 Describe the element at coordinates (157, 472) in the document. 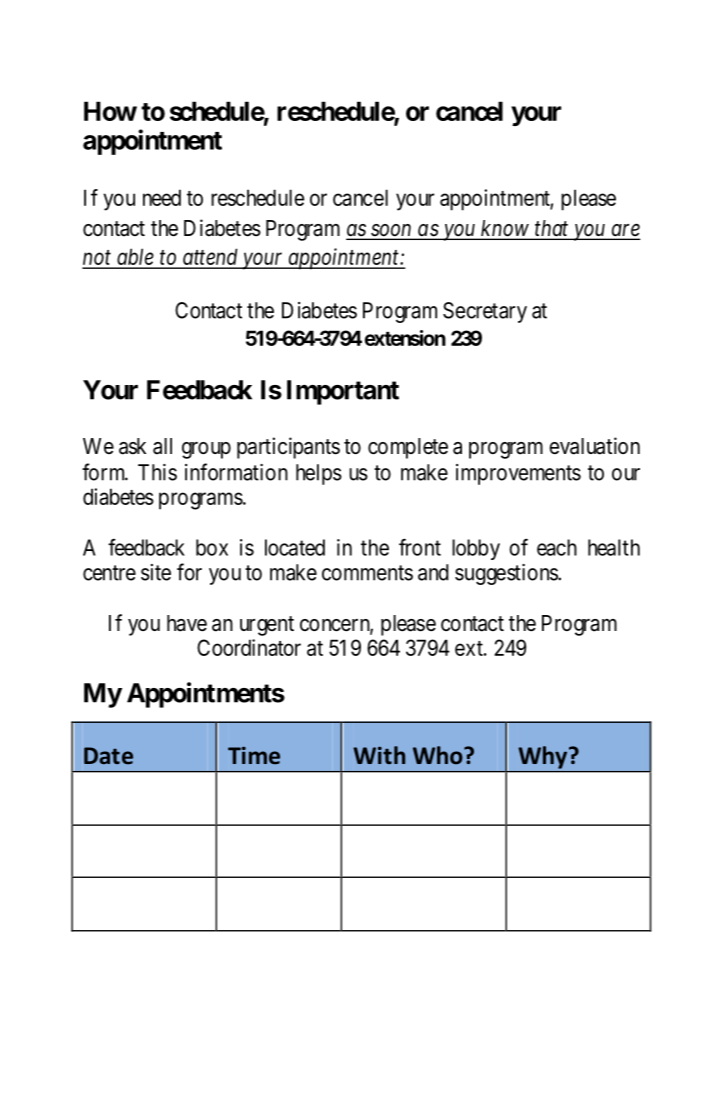

I see `This` at that location.
